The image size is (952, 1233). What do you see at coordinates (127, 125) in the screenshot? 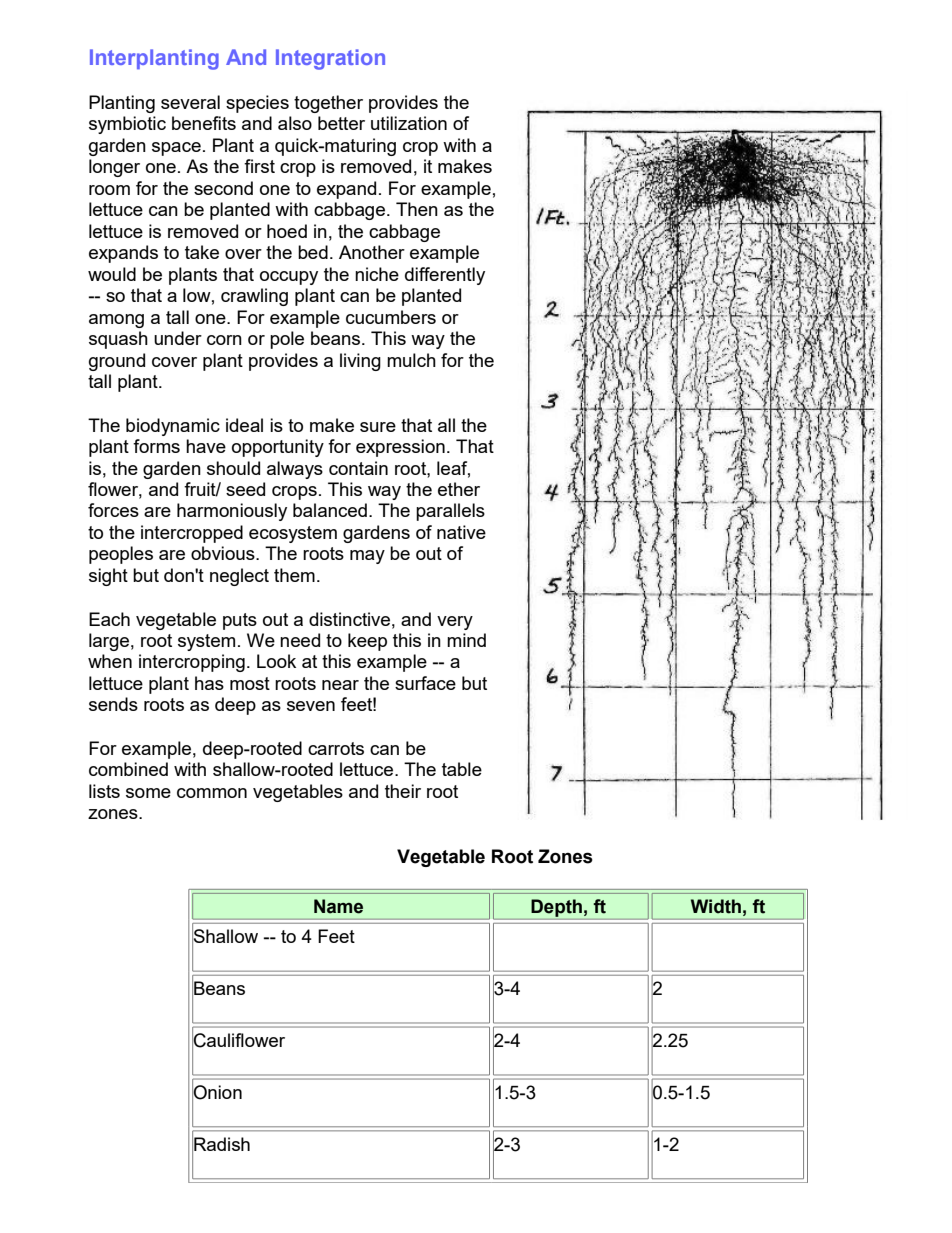
I see `symbiotic` at bounding box center [127, 125].
